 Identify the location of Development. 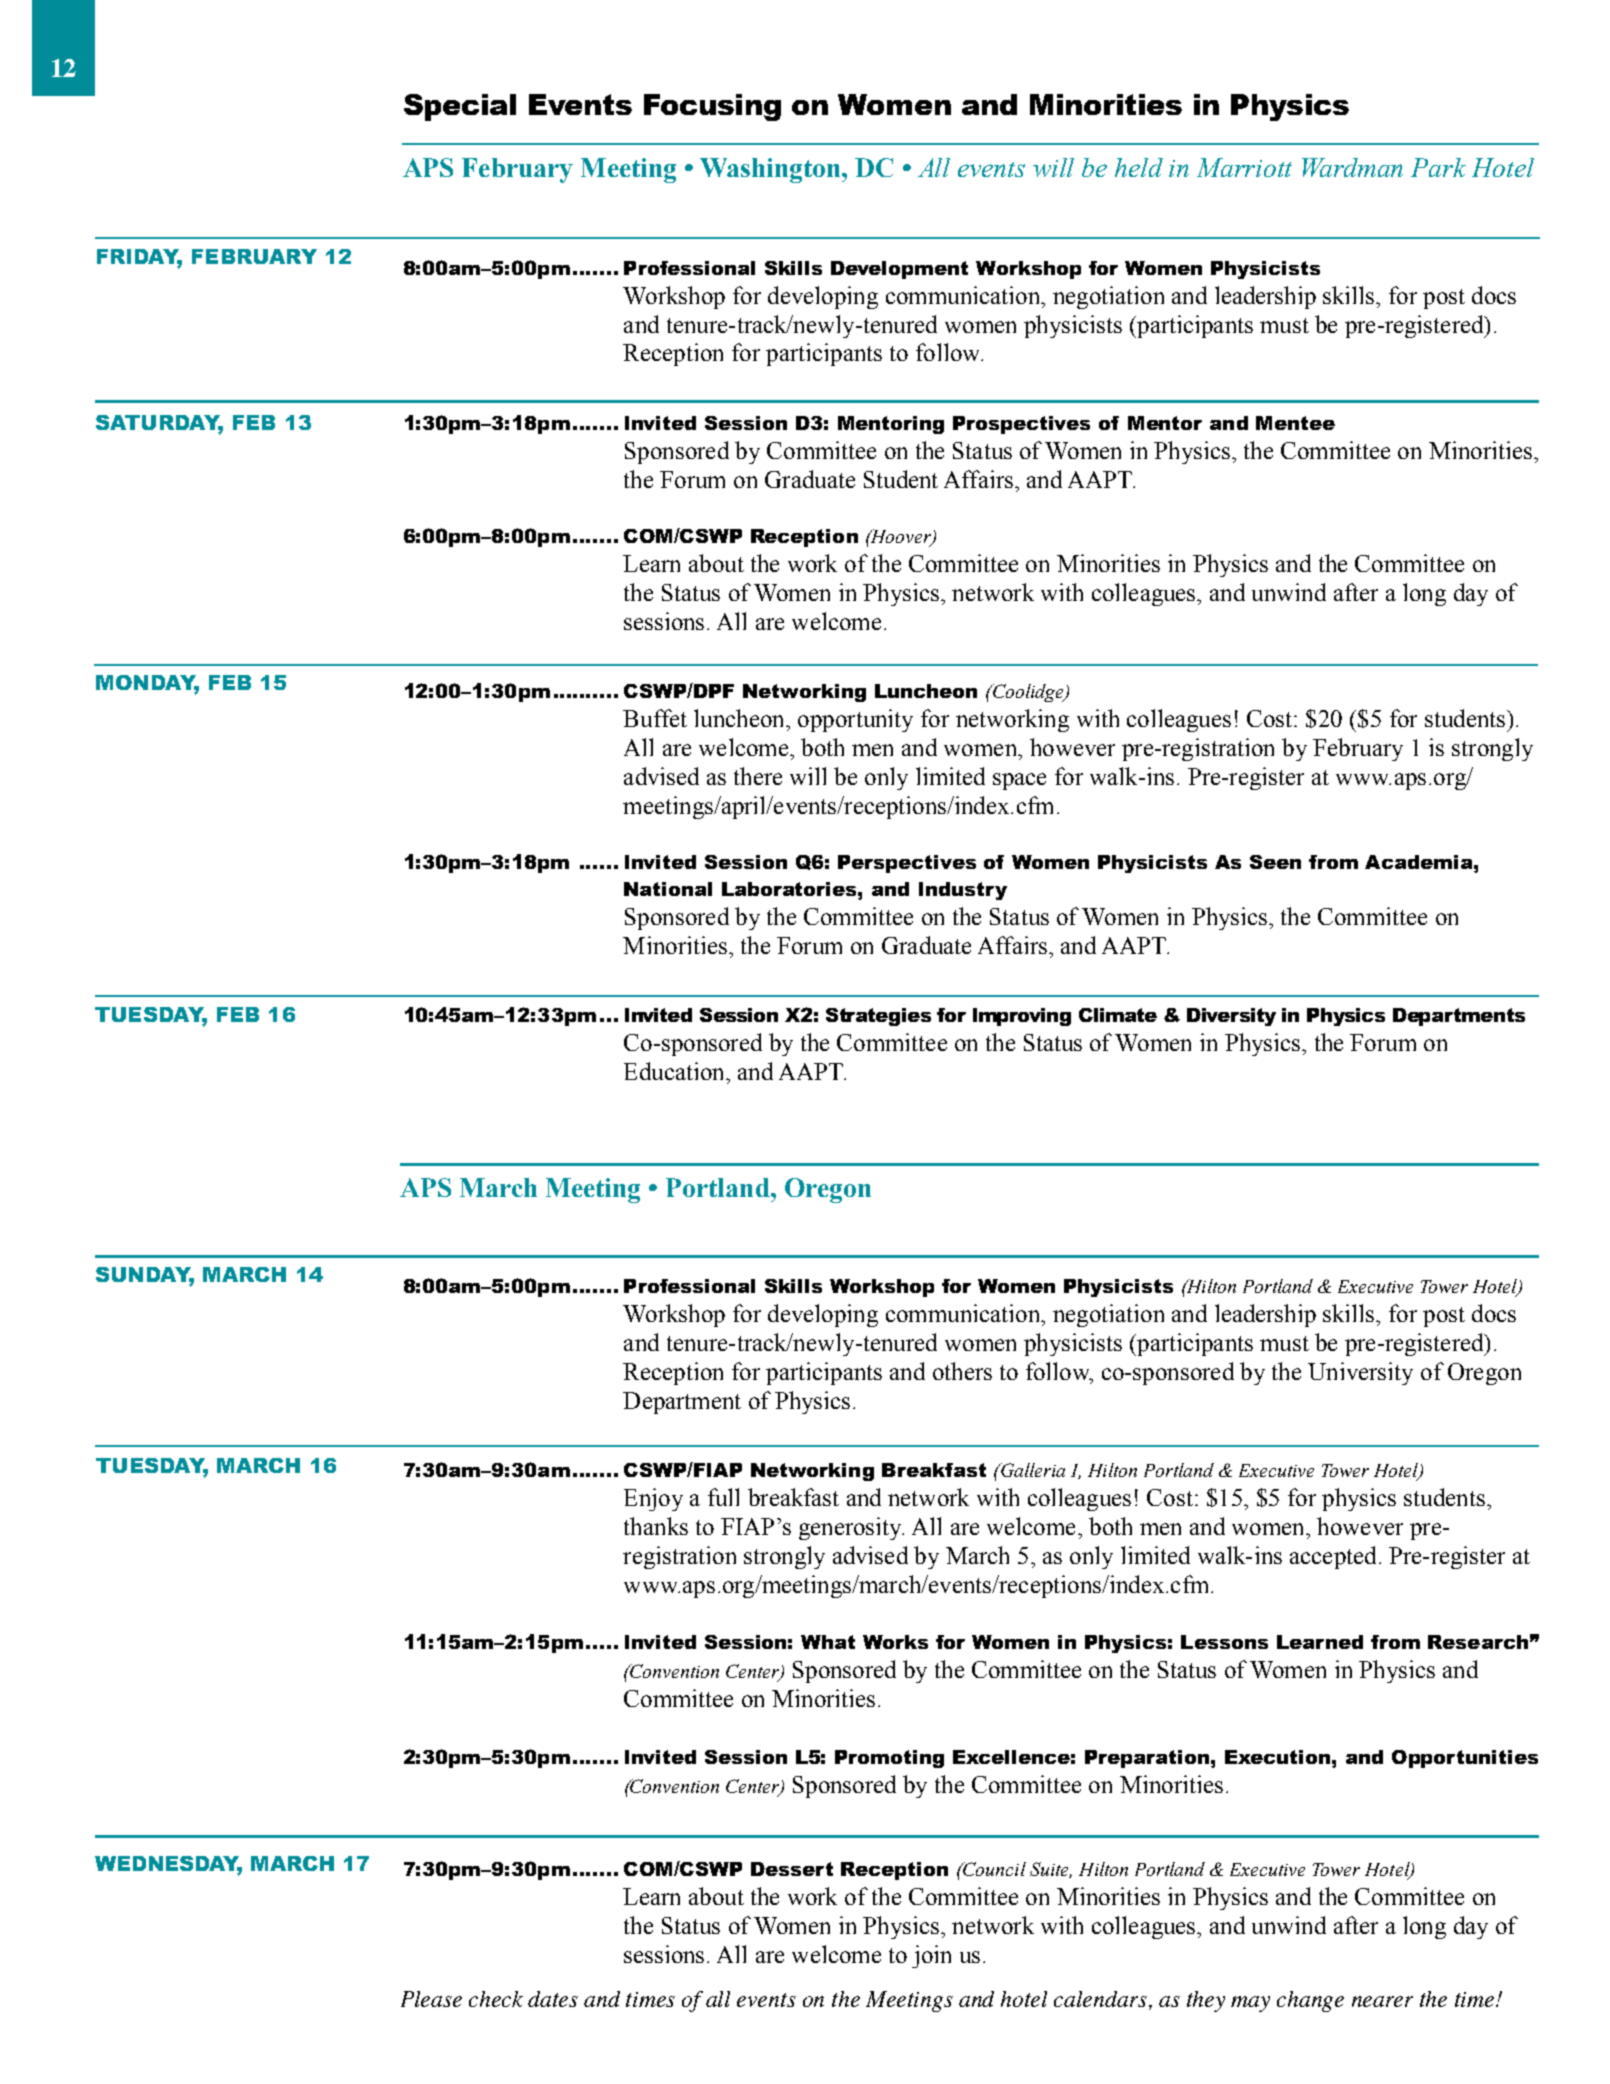
(899, 270).
